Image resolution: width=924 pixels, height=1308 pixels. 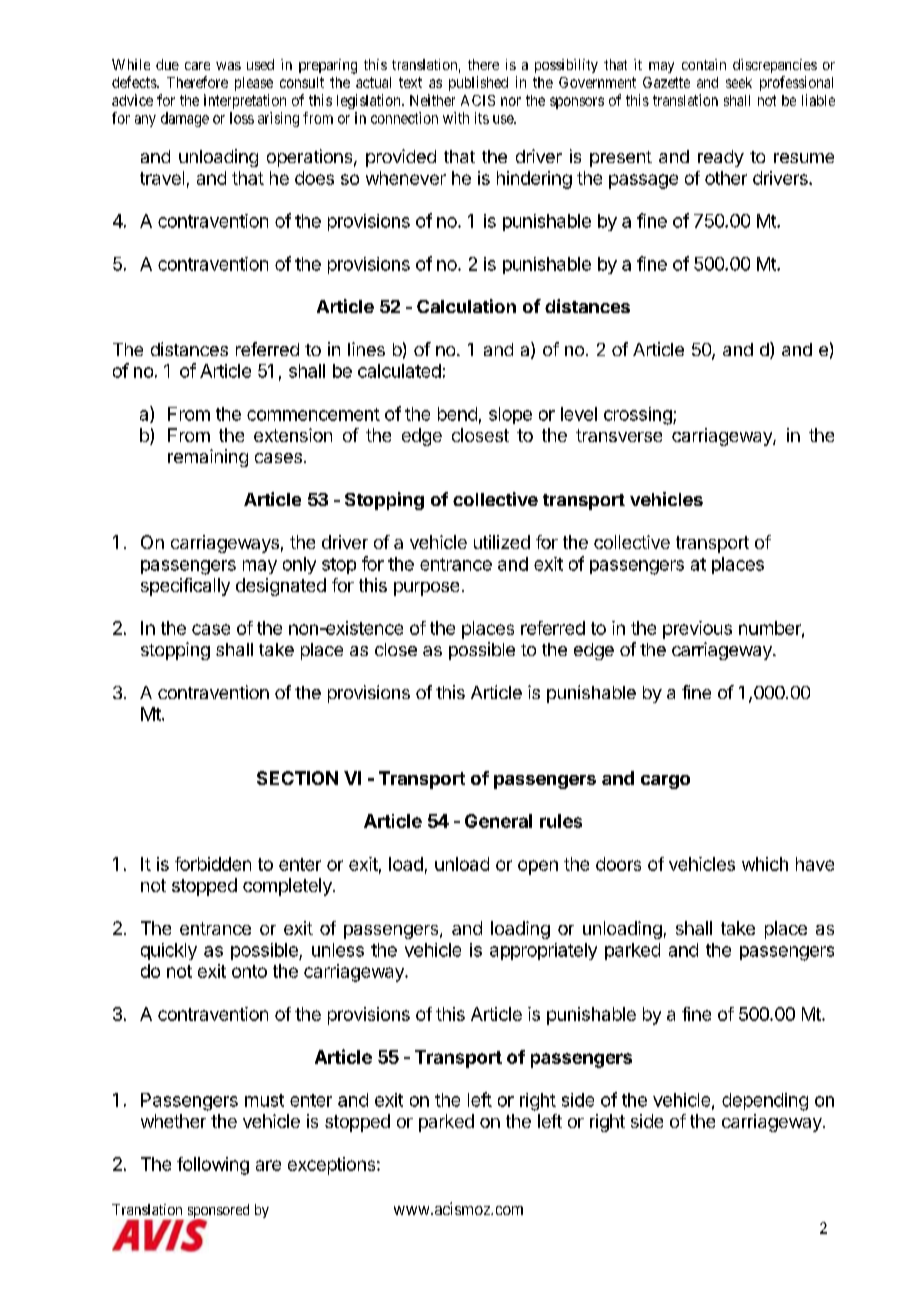 What do you see at coordinates (245, 101) in the screenshot?
I see `interpretation` at bounding box center [245, 101].
